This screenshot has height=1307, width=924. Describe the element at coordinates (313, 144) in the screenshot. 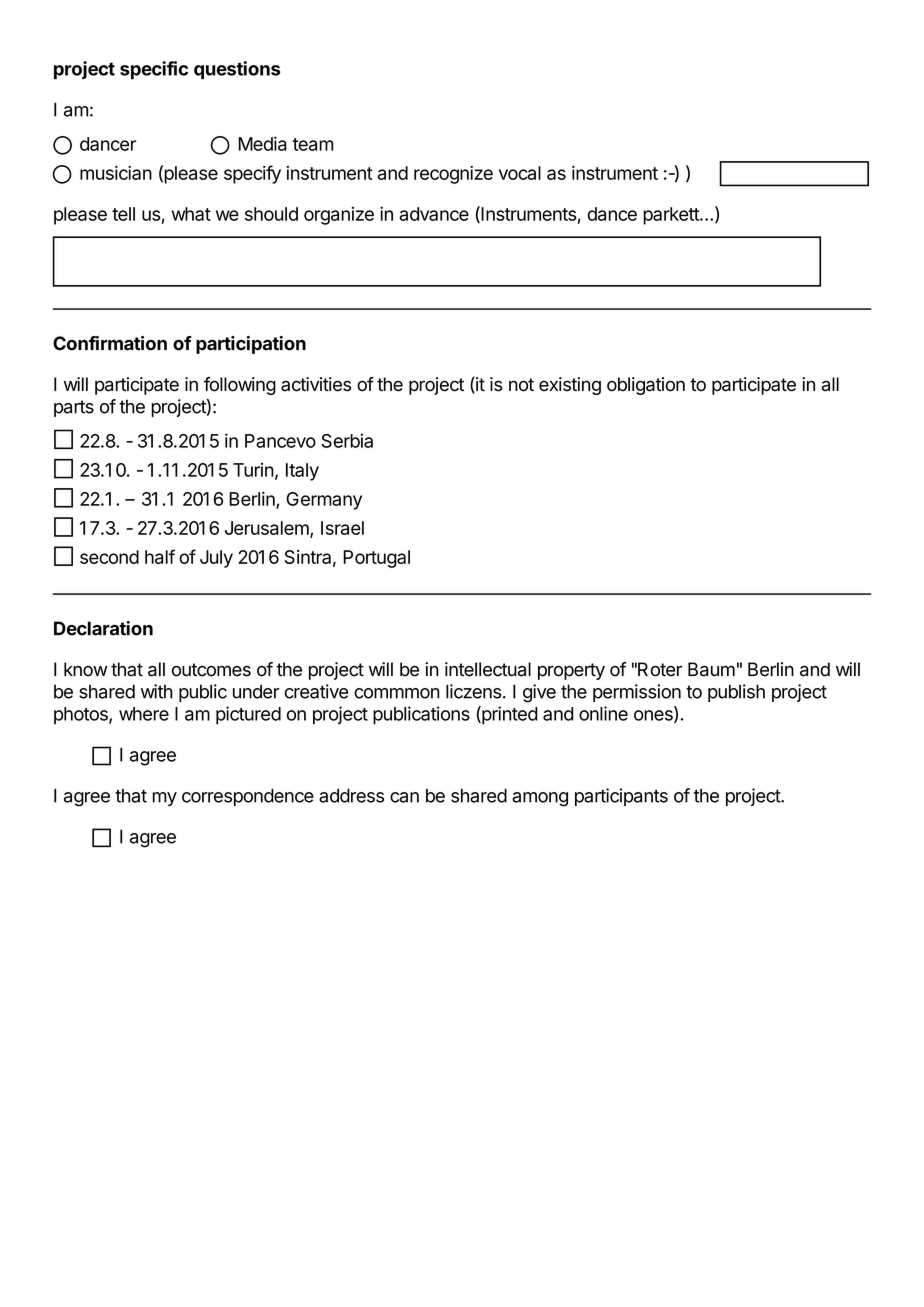

I see `team` at that location.
